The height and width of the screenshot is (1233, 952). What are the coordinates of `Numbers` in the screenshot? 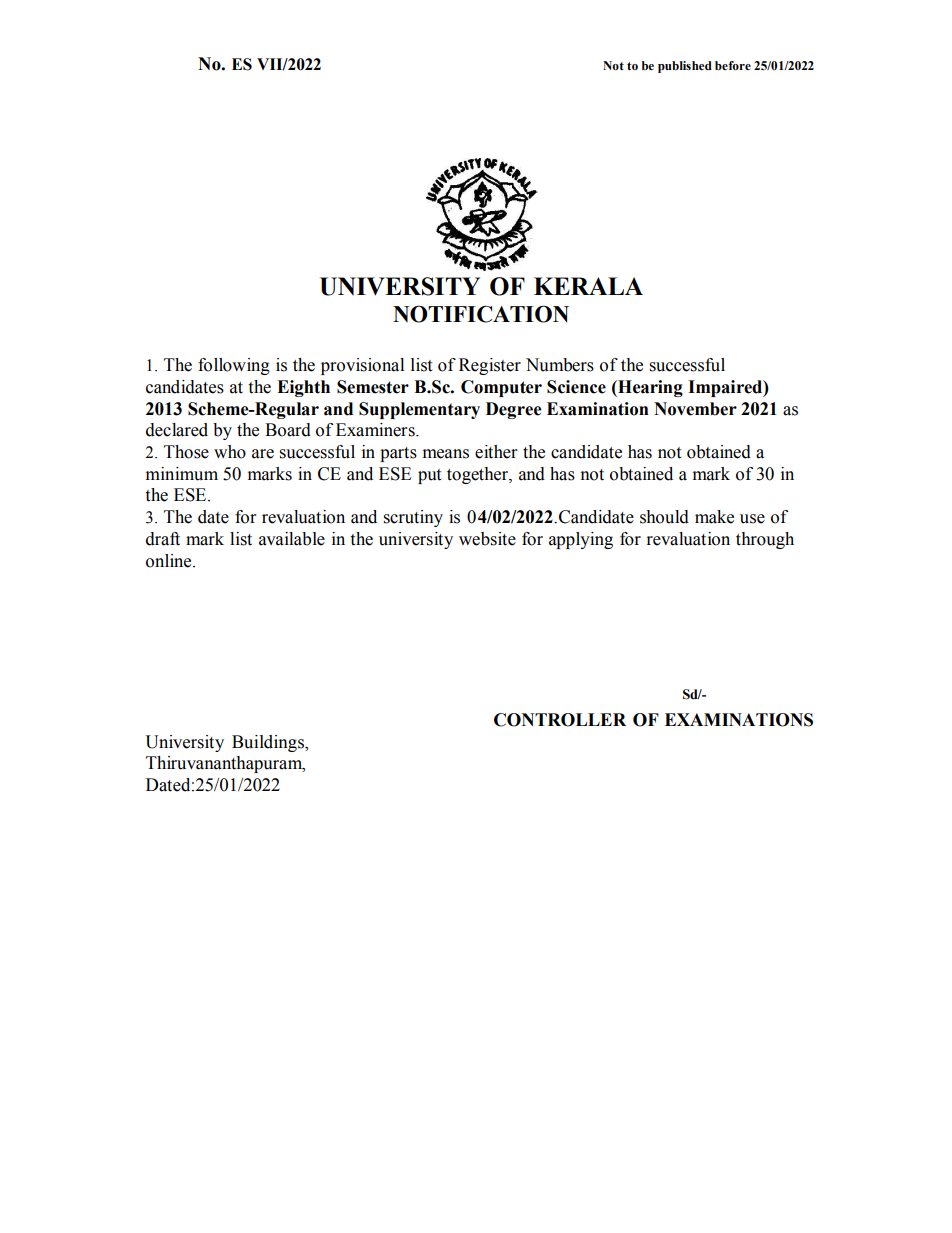 It's located at (560, 365).
